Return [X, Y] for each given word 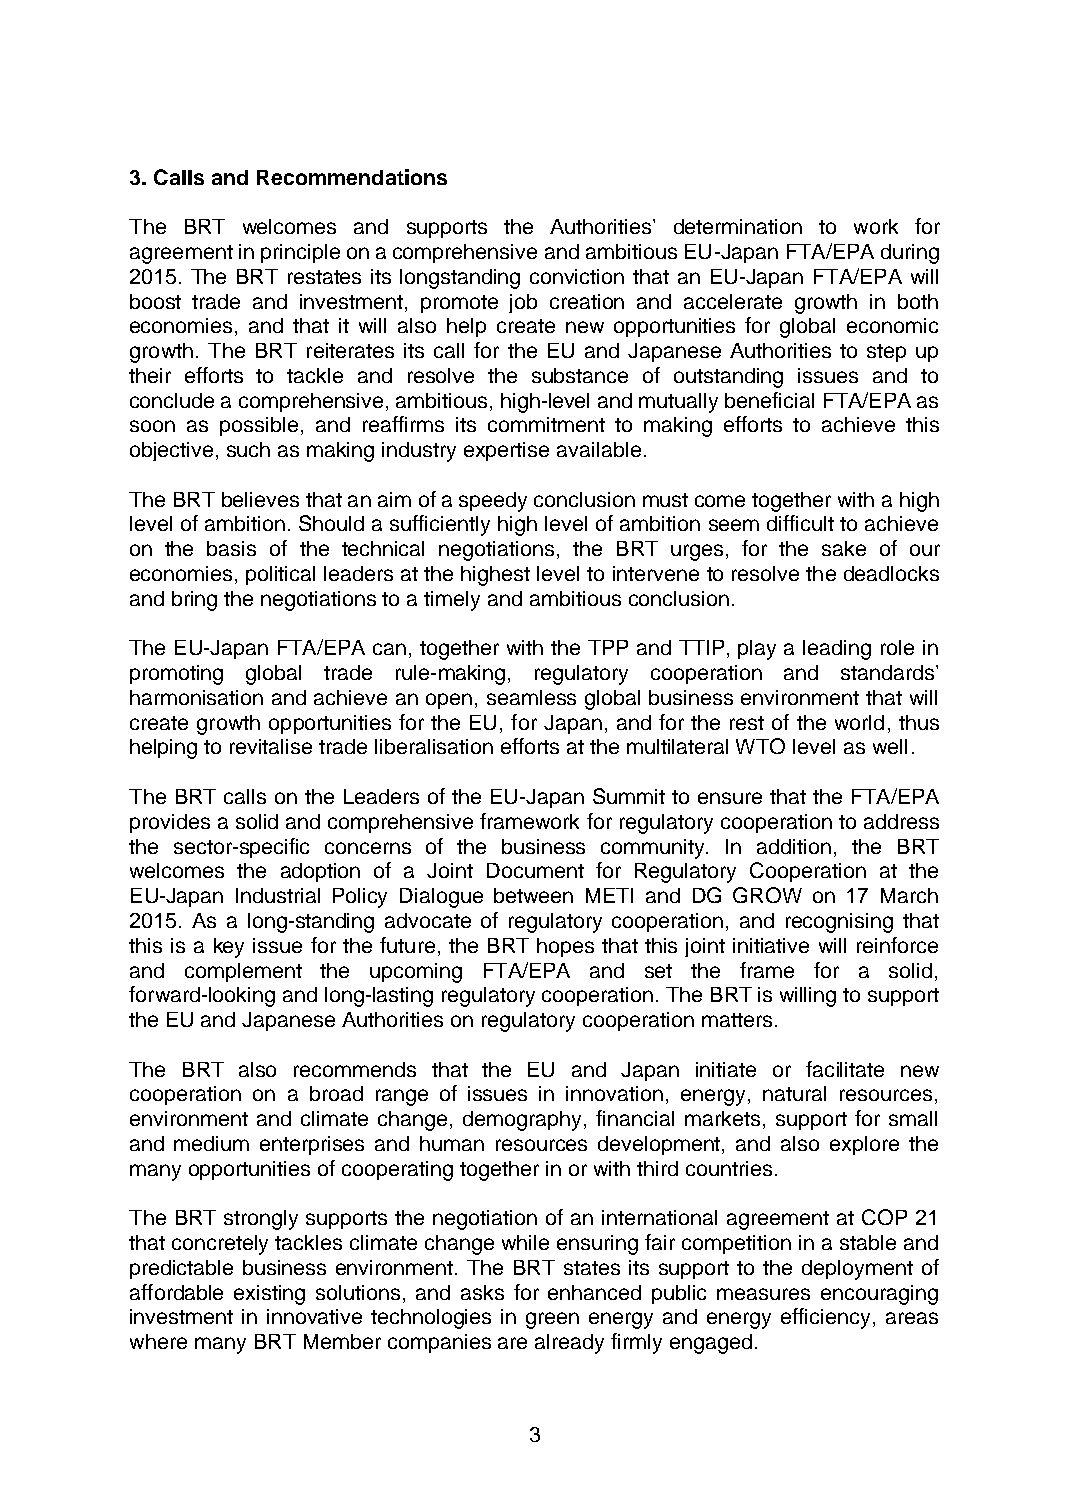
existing [269, 1295]
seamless [531, 697]
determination [738, 226]
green [552, 1320]
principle [300, 253]
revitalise [271, 746]
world [859, 722]
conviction [577, 276]
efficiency [827, 1318]
